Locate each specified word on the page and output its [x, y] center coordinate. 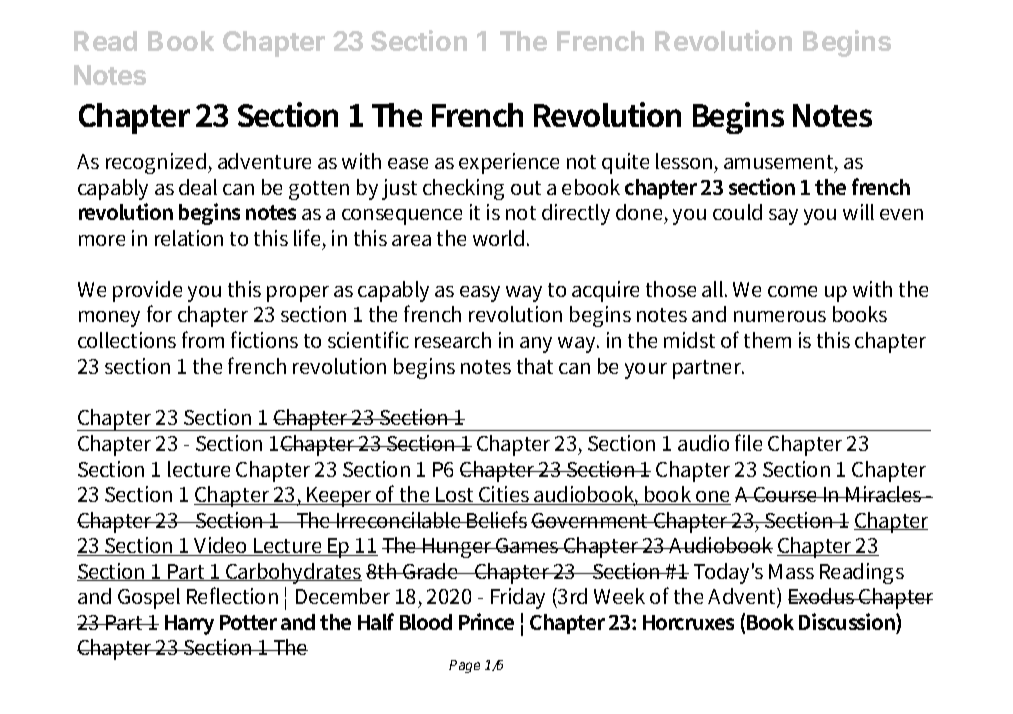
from [203, 339]
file [748, 442]
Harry [189, 625]
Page [464, 666]
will [858, 212]
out [526, 188]
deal [198, 187]
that [535, 366]
